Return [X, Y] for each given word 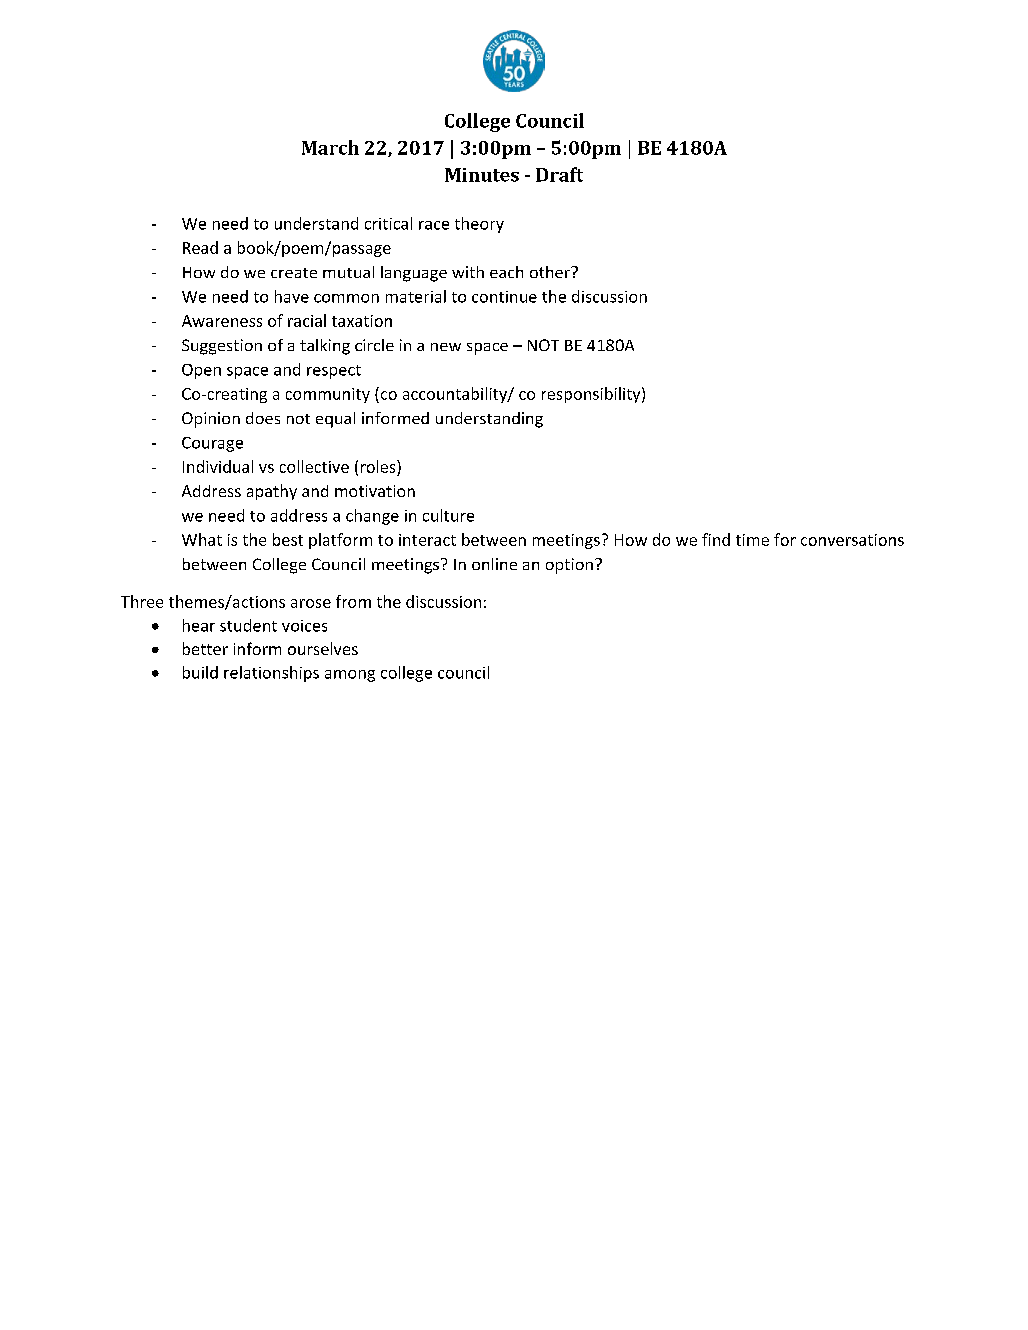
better [205, 648]
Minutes [482, 175]
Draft [559, 174]
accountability [456, 395]
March [330, 147]
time [752, 540]
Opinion [211, 420]
